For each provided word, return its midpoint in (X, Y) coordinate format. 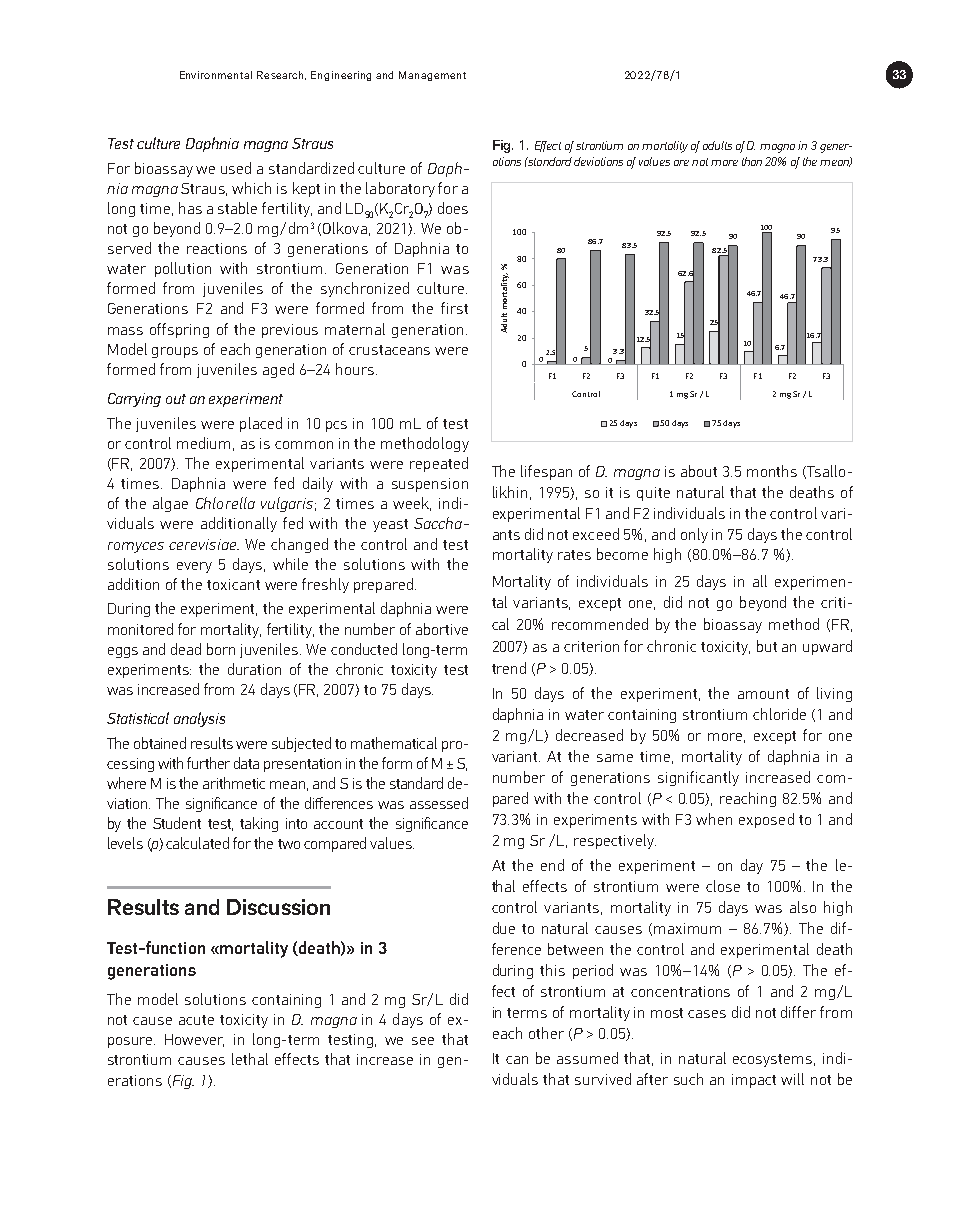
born (221, 649)
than (752, 161)
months (772, 471)
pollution (183, 269)
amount (763, 694)
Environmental (216, 75)
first (454, 308)
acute (196, 1020)
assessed (439, 803)
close (723, 886)
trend (509, 668)
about (699, 471)
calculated (197, 843)
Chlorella (225, 503)
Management (432, 76)
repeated (439, 464)
